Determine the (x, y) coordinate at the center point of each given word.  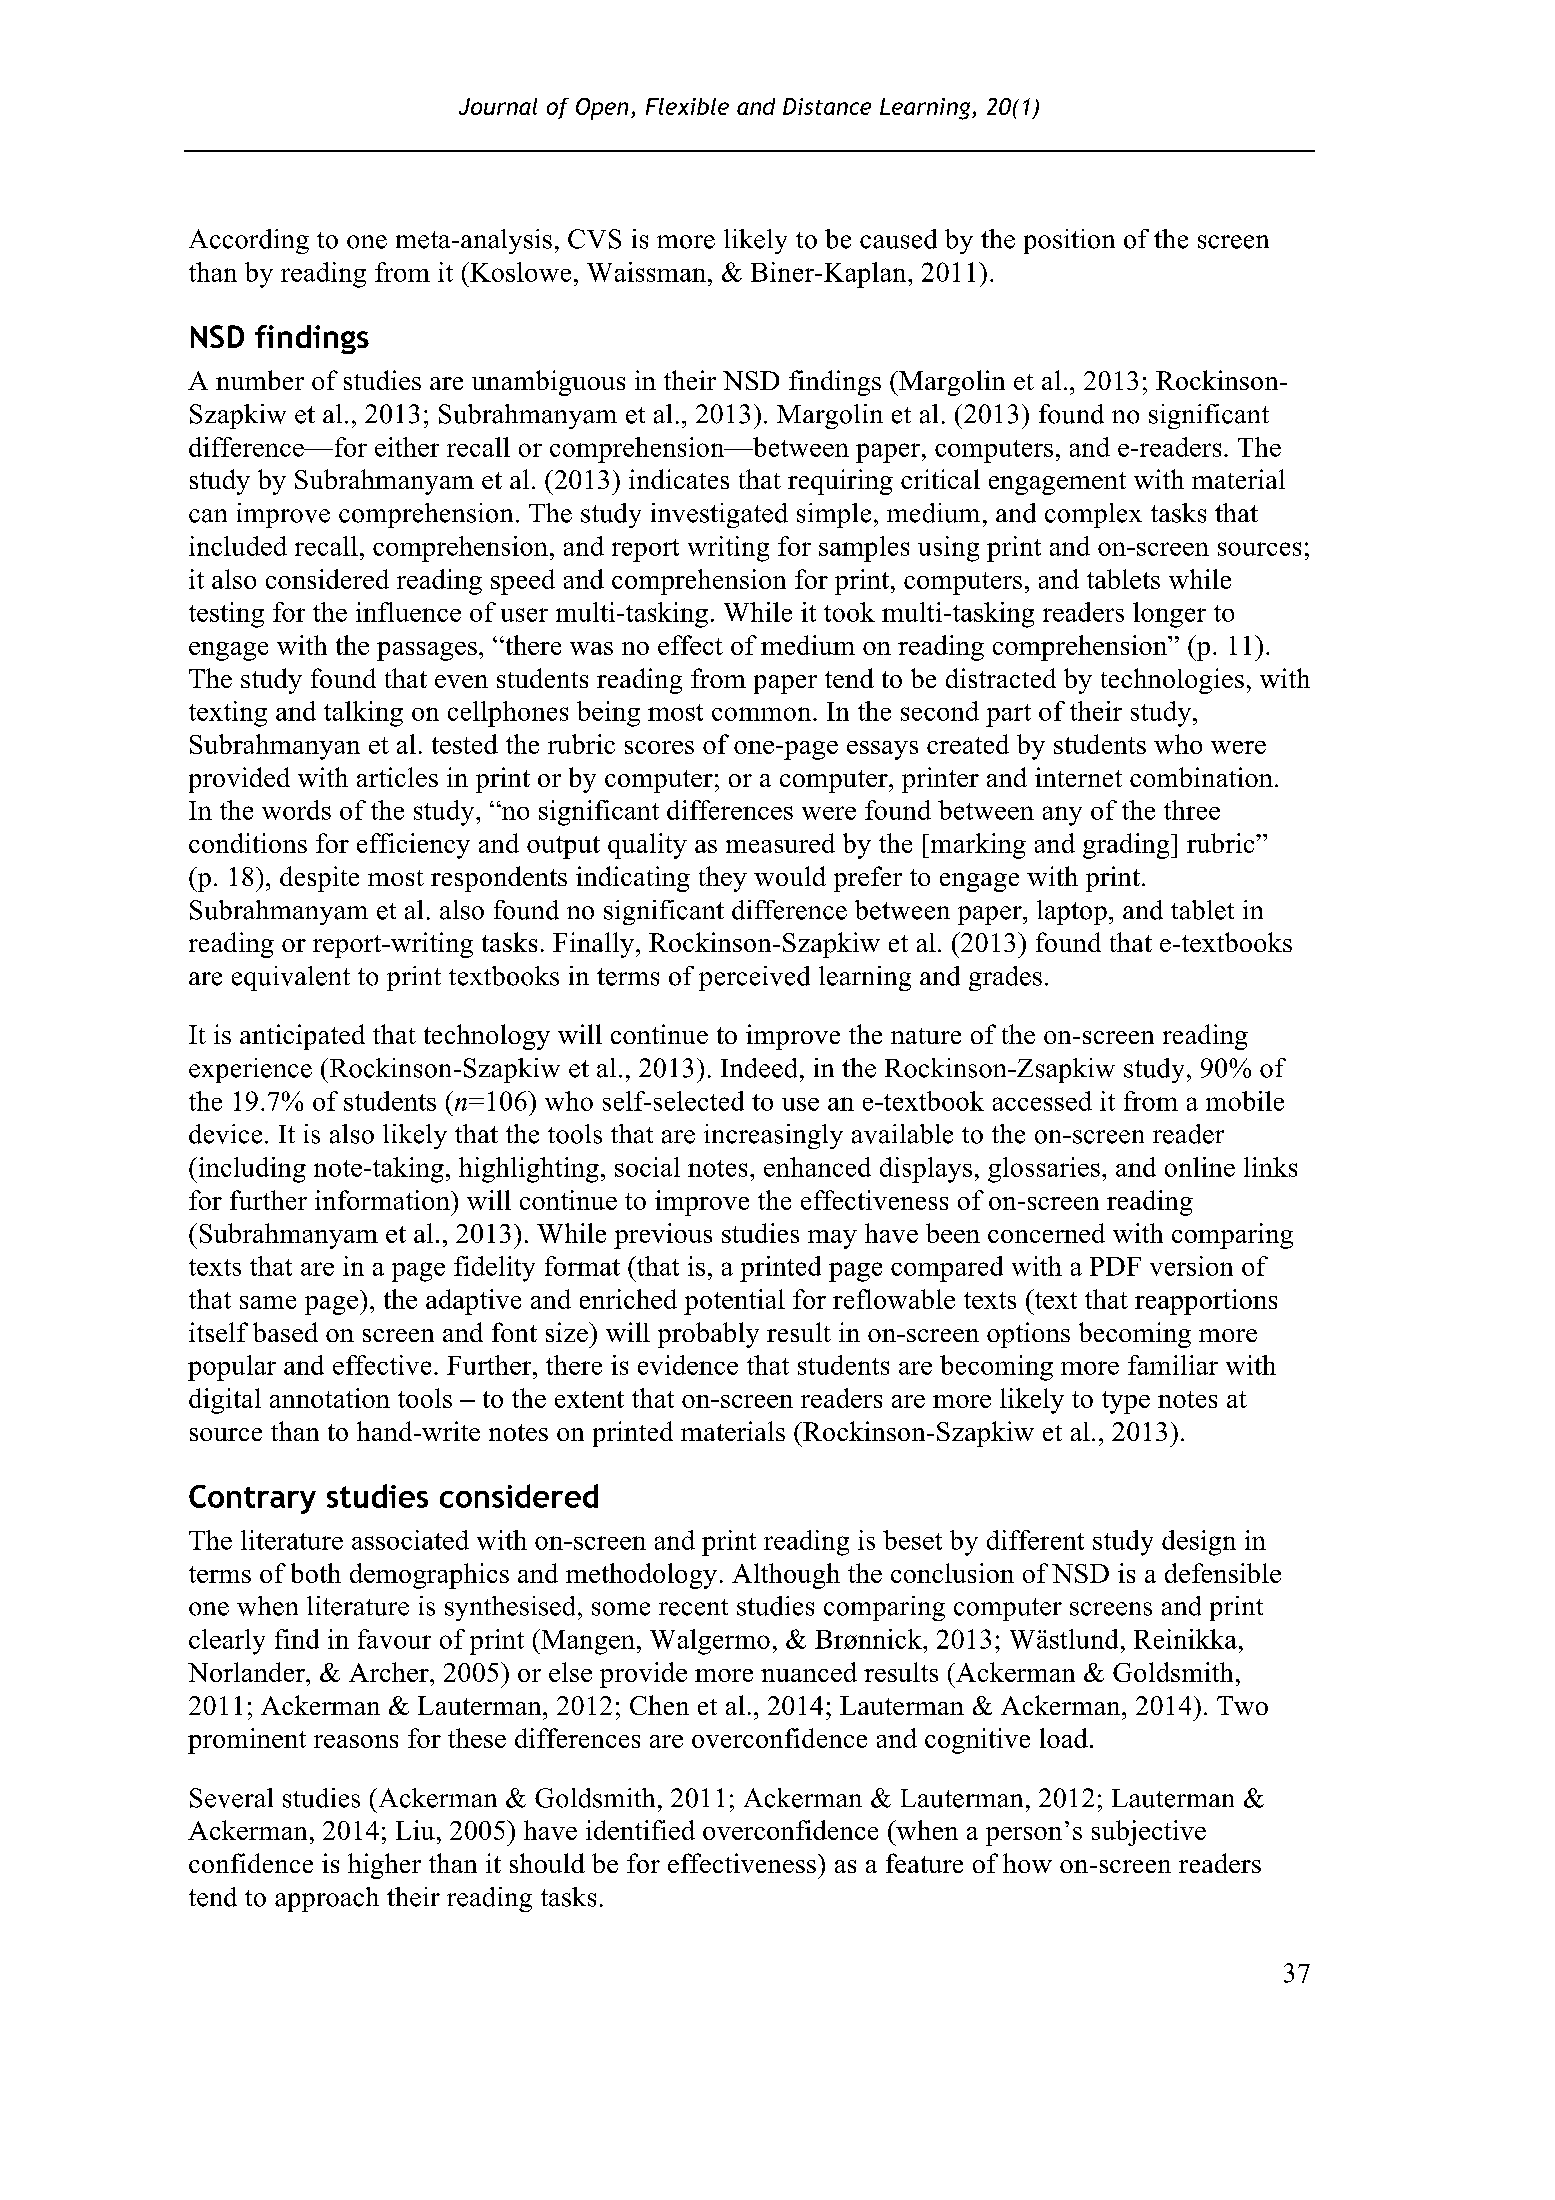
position (1069, 241)
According (249, 241)
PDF (1115, 1266)
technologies (1172, 681)
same (268, 1302)
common (763, 714)
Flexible (687, 106)
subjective (1149, 1833)
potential (734, 1302)
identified (640, 1830)
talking (363, 714)
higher (384, 1866)
